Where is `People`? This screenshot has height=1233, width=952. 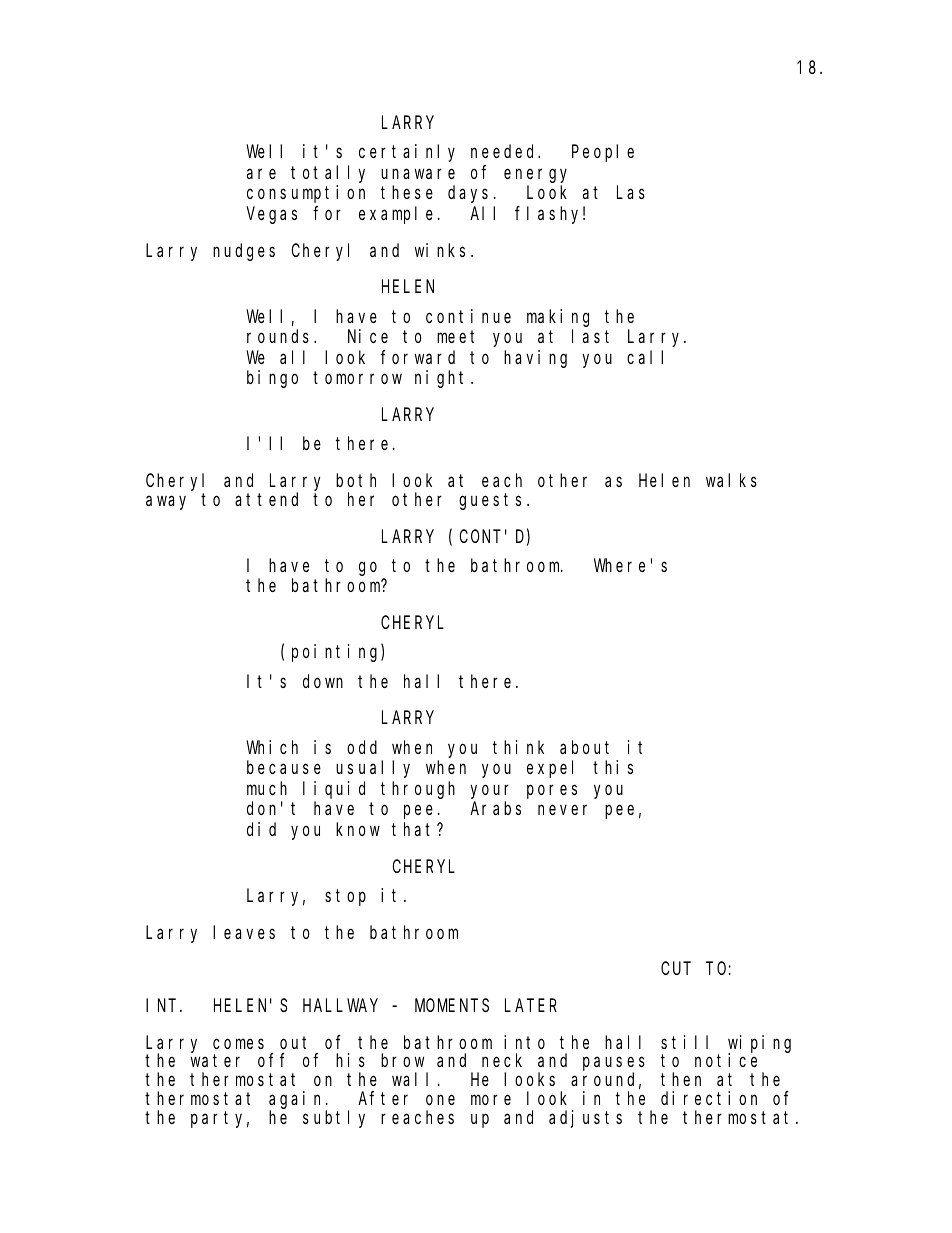 People is located at coordinates (603, 153).
